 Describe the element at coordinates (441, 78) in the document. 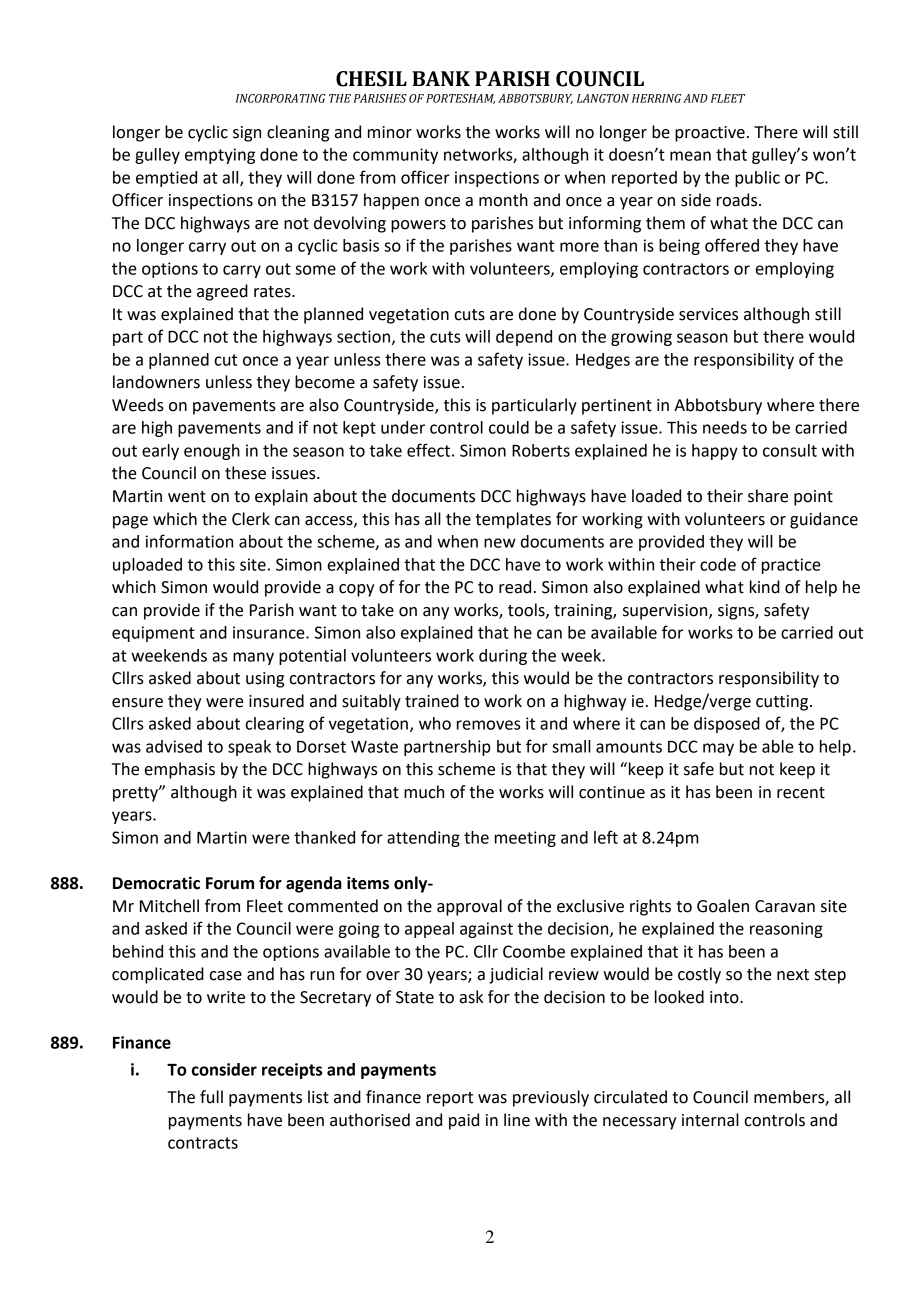

I see `BANK` at that location.
